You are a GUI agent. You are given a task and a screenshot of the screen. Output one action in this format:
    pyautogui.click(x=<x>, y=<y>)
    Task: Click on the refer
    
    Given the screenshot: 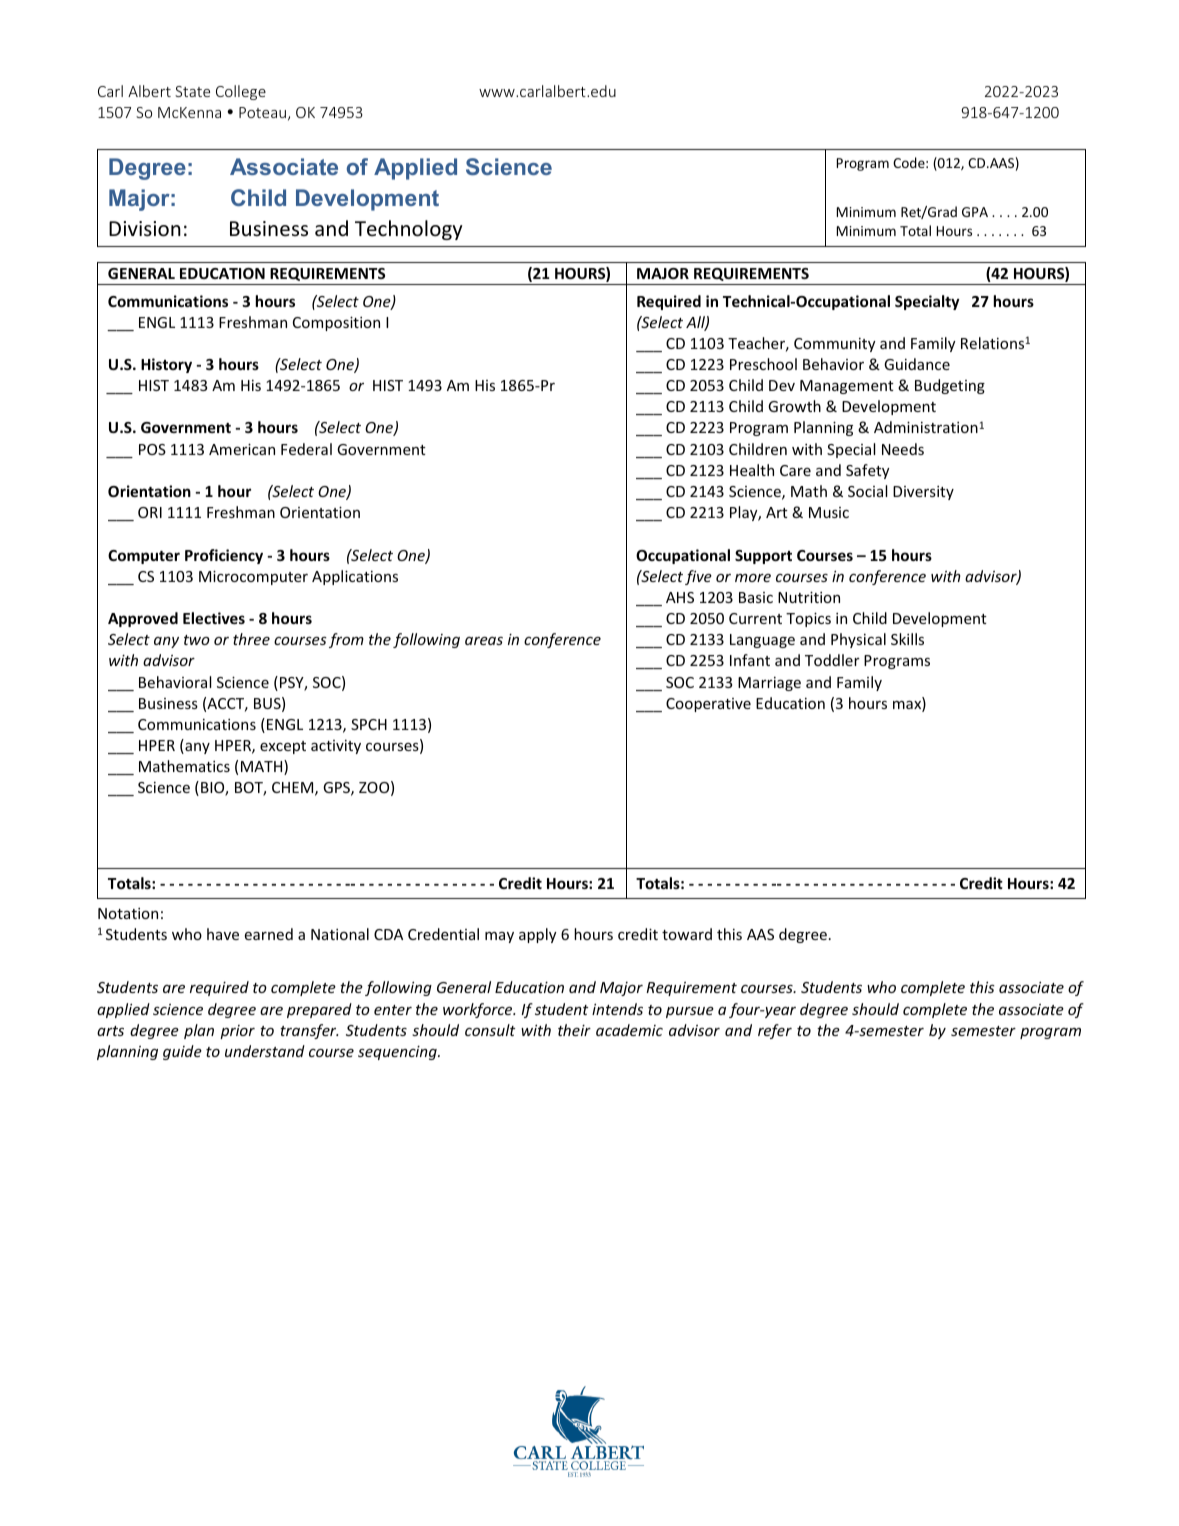 What is the action you would take?
    pyautogui.click(x=775, y=1031)
